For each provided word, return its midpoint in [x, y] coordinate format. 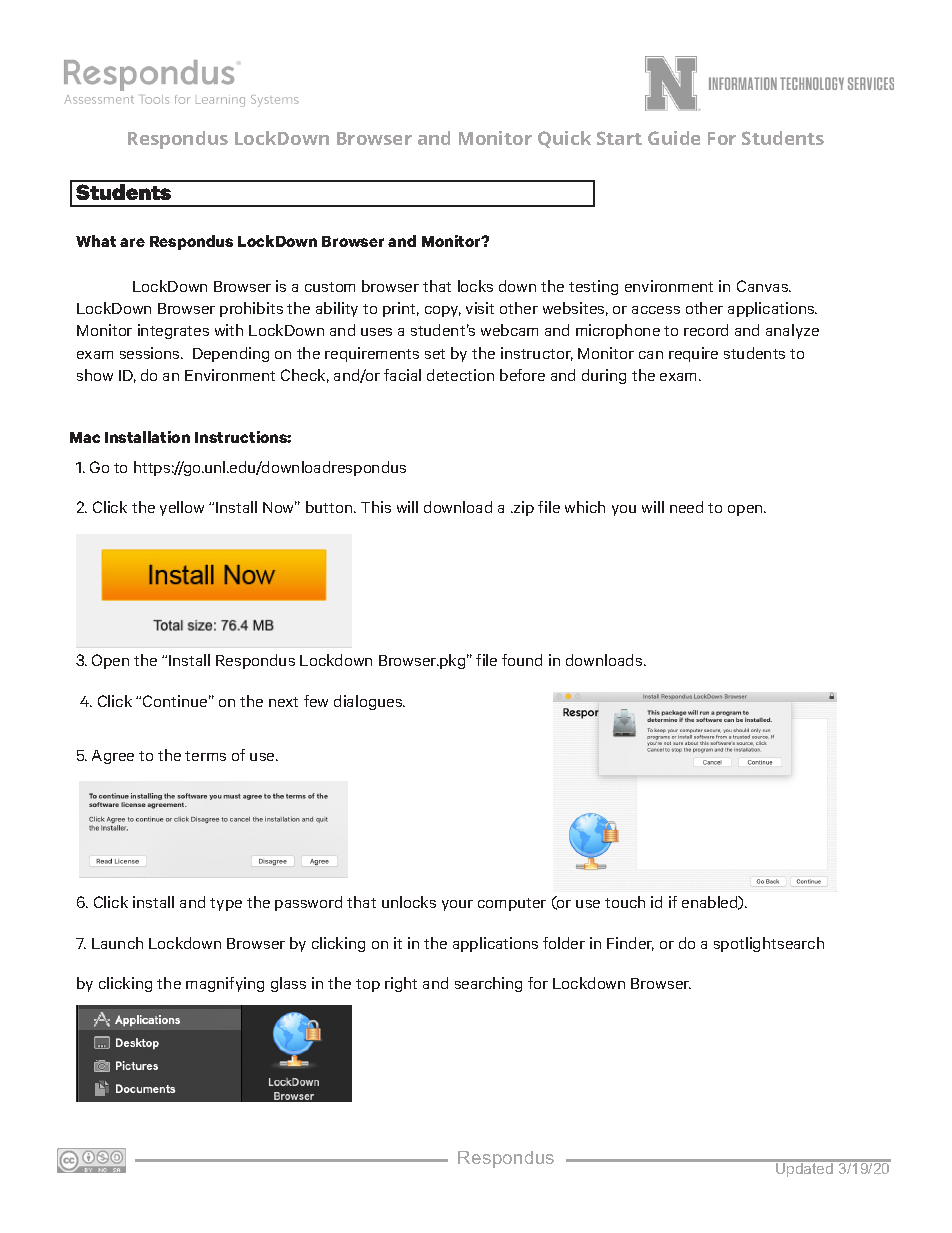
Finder [630, 944]
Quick [564, 139]
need [686, 507]
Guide [674, 138]
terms [205, 756]
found [522, 660]
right [401, 984]
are [132, 242]
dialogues [369, 702]
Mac [85, 437]
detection [460, 375]
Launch [117, 943]
